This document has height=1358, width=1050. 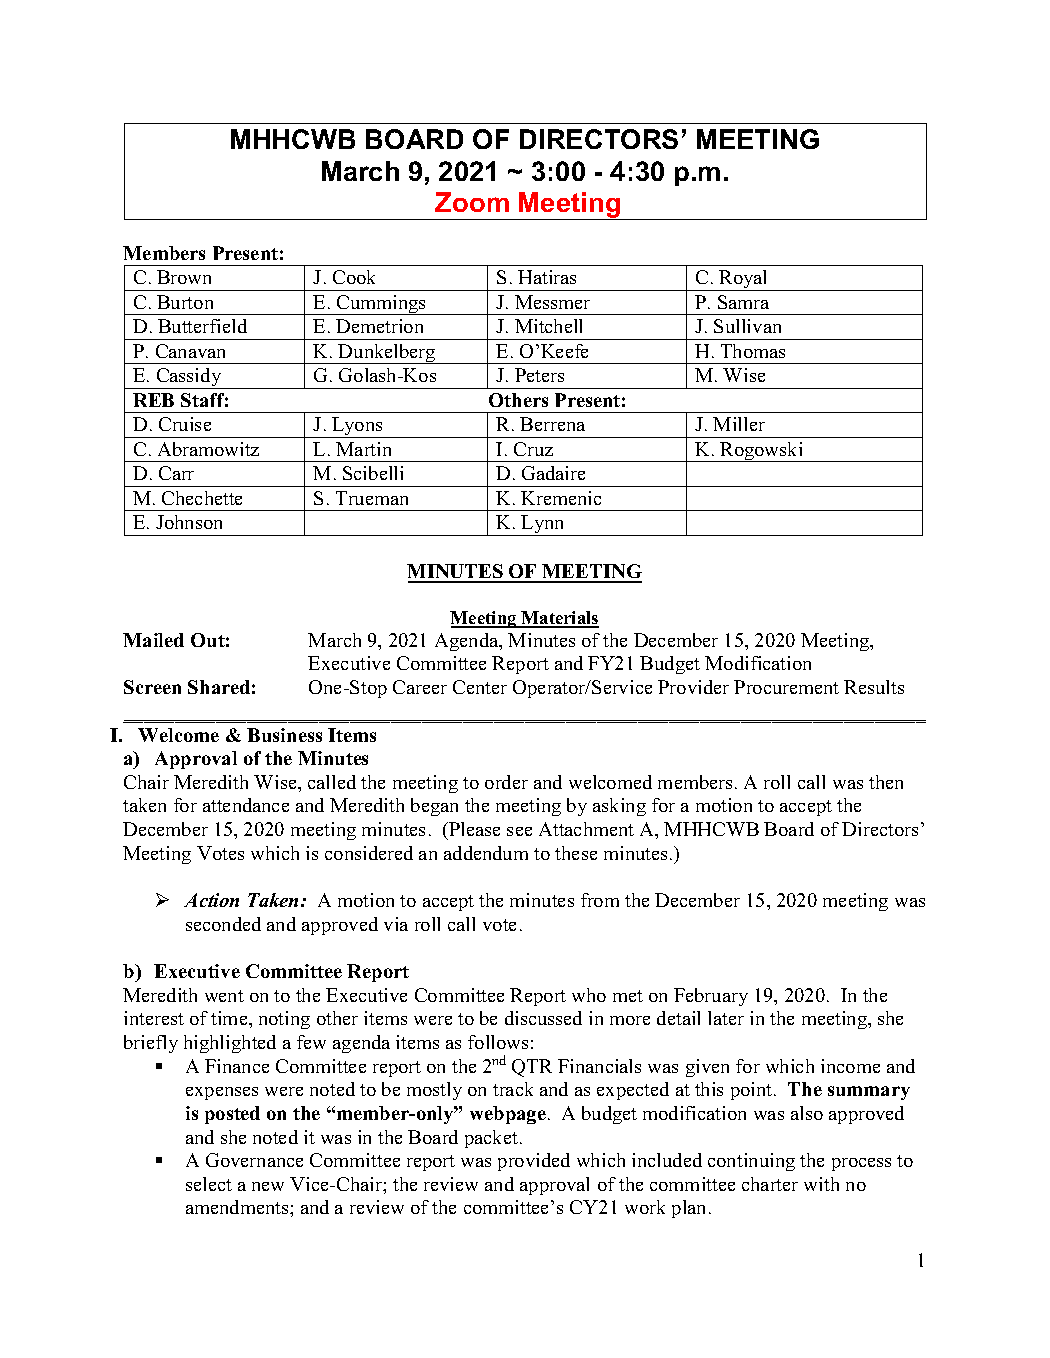 I want to click on new, so click(x=268, y=1186).
